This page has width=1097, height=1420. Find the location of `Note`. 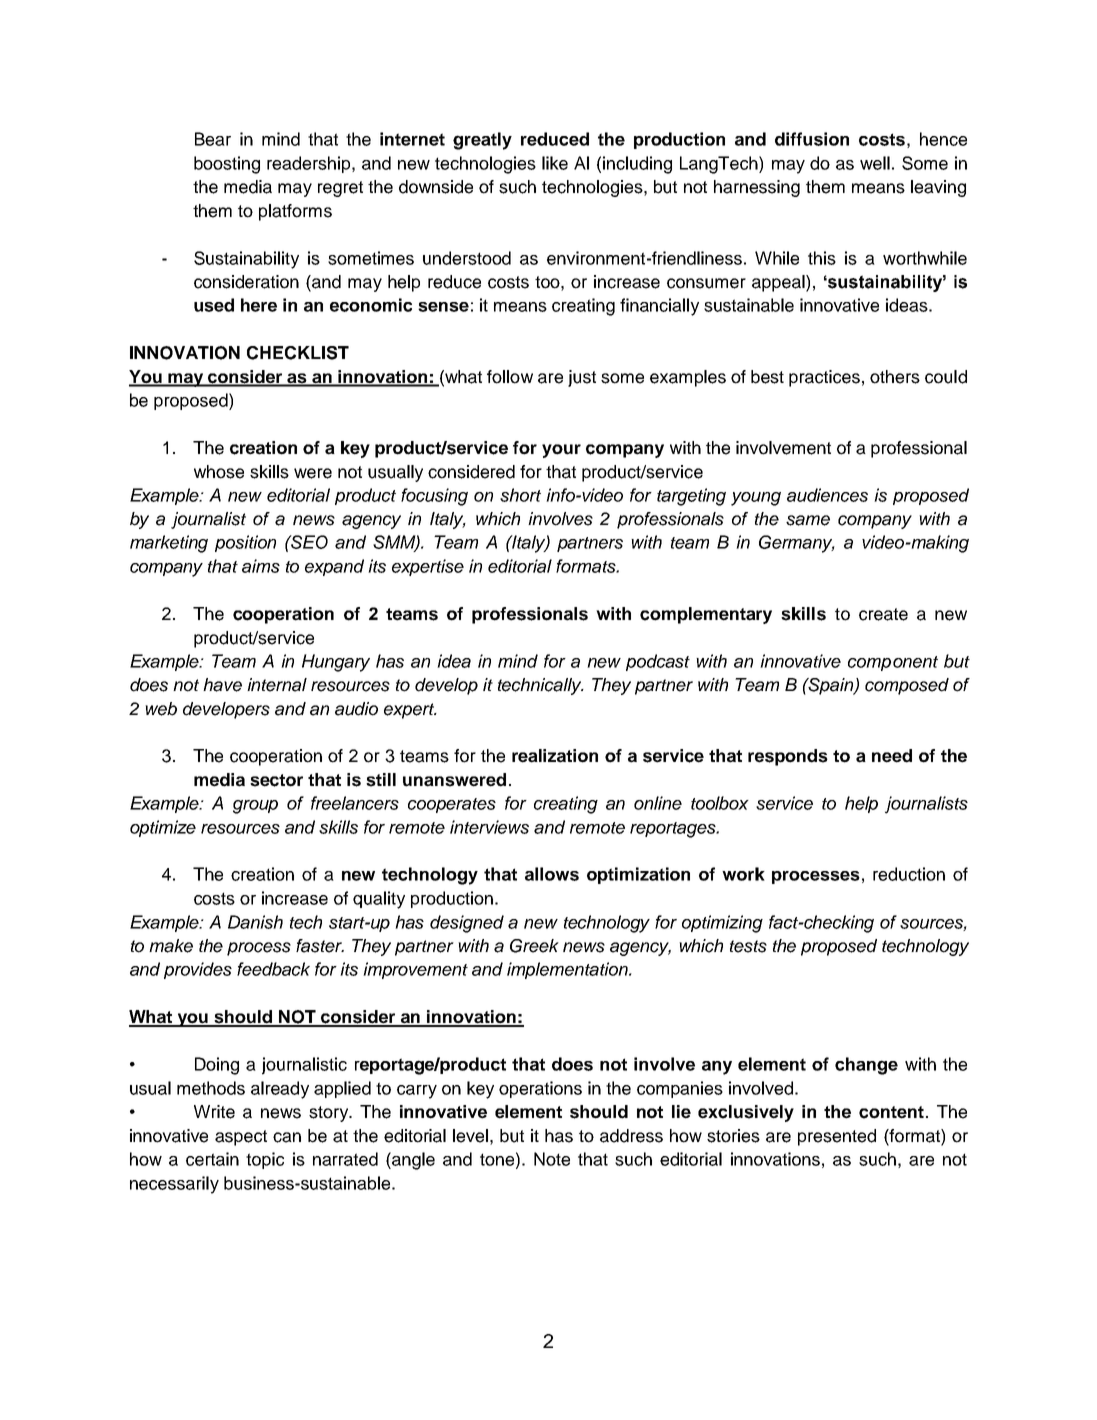

Note is located at coordinates (552, 1159).
